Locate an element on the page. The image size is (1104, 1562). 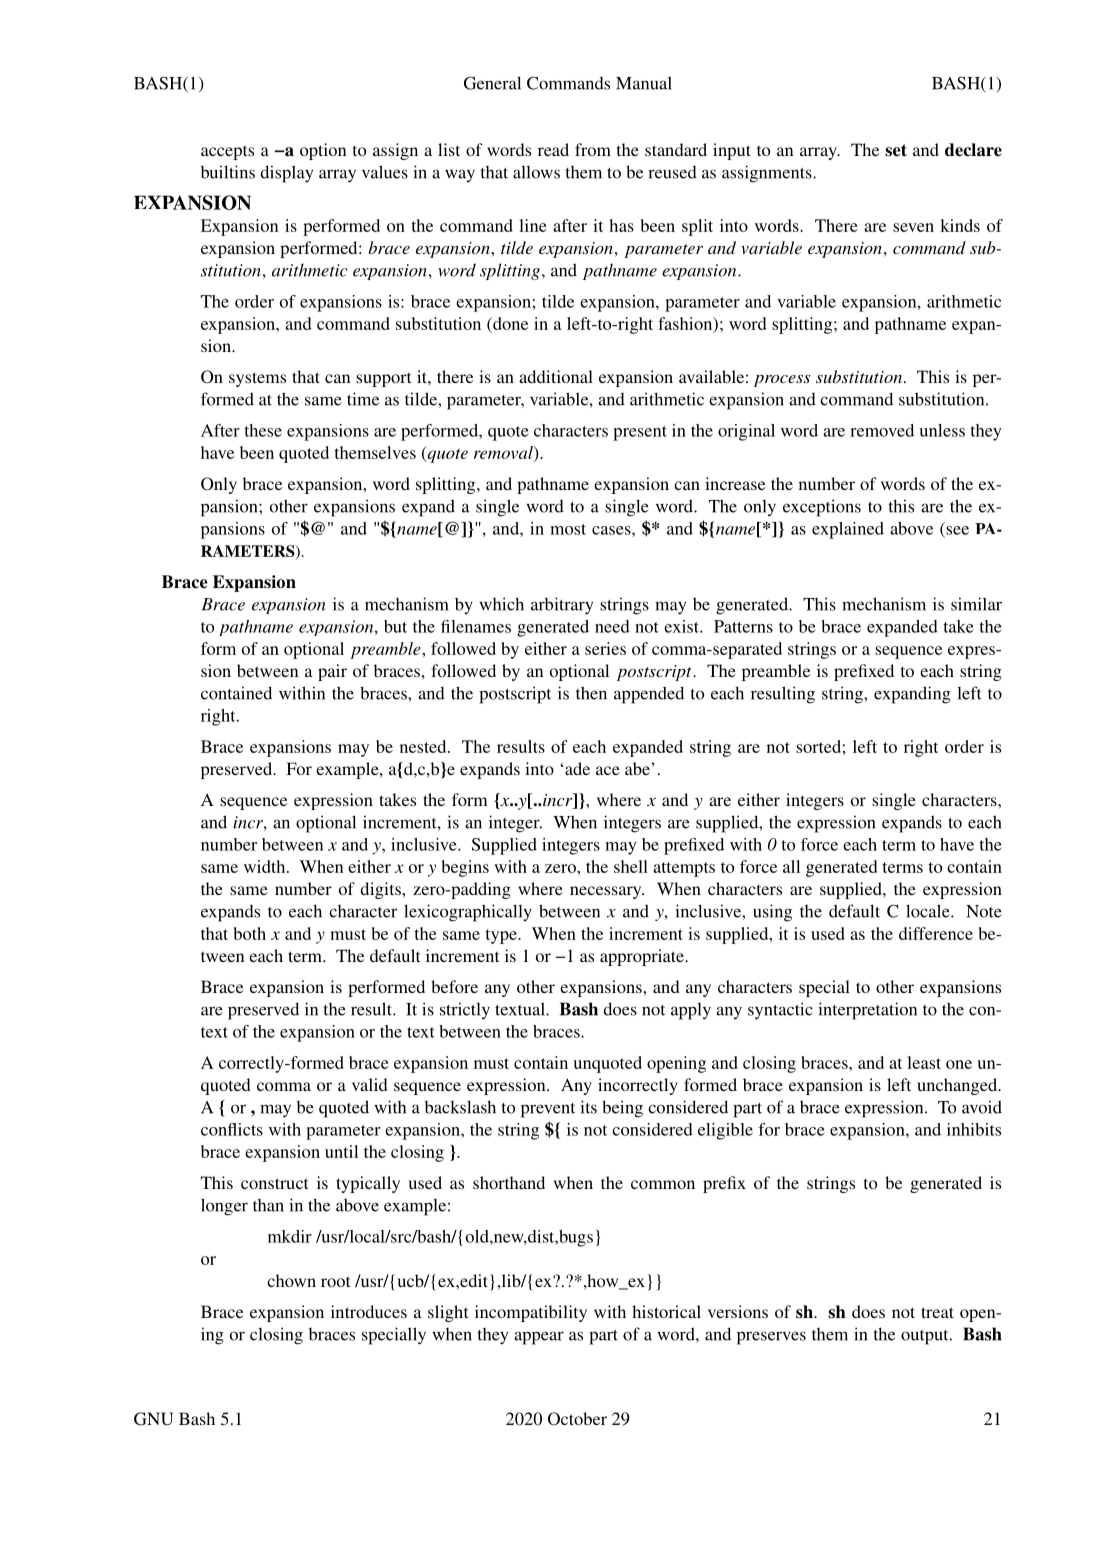
conflicts is located at coordinates (232, 1129).
